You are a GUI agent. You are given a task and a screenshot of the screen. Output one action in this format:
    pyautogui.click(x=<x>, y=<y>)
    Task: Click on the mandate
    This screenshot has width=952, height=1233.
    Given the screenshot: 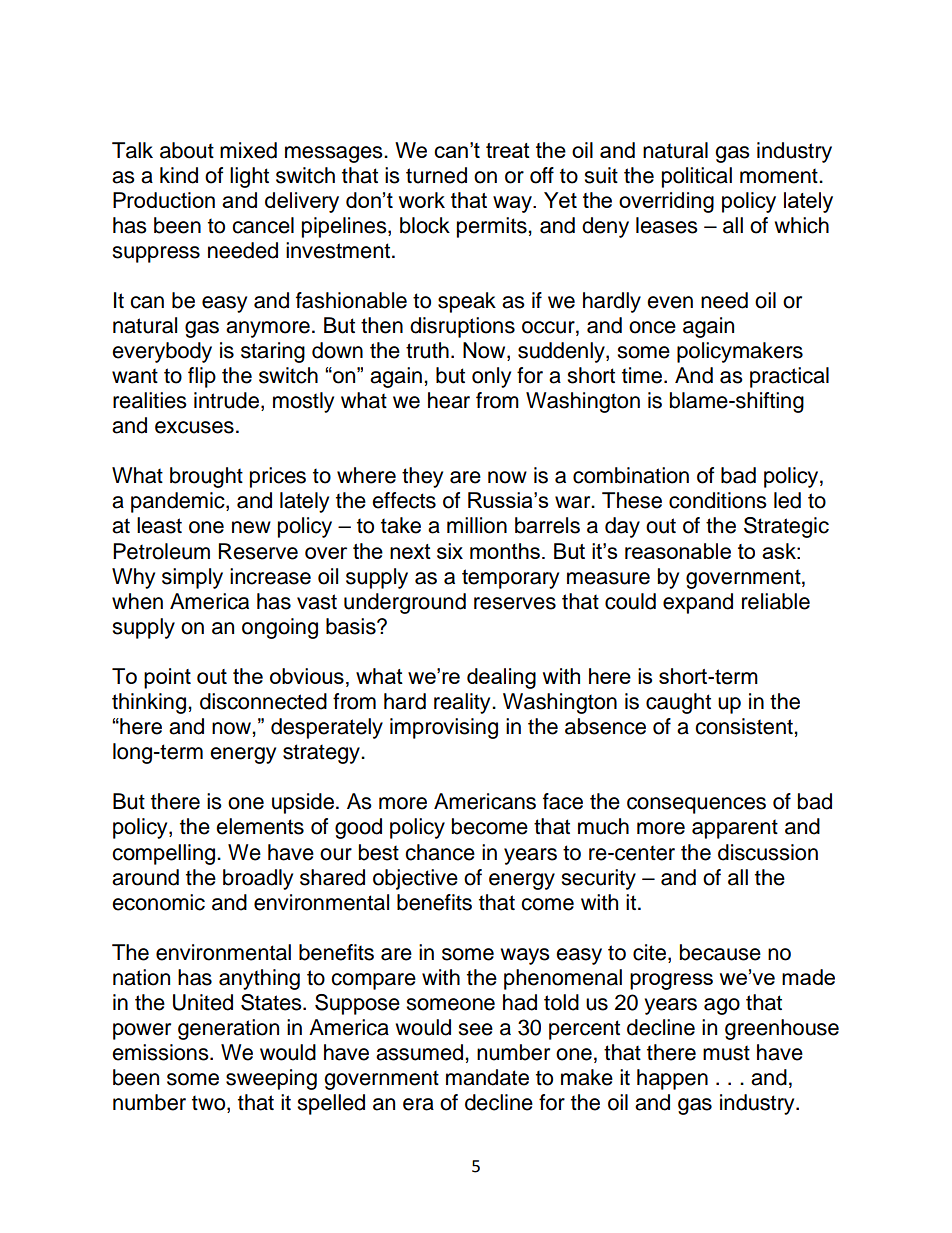 What is the action you would take?
    pyautogui.click(x=487, y=1077)
